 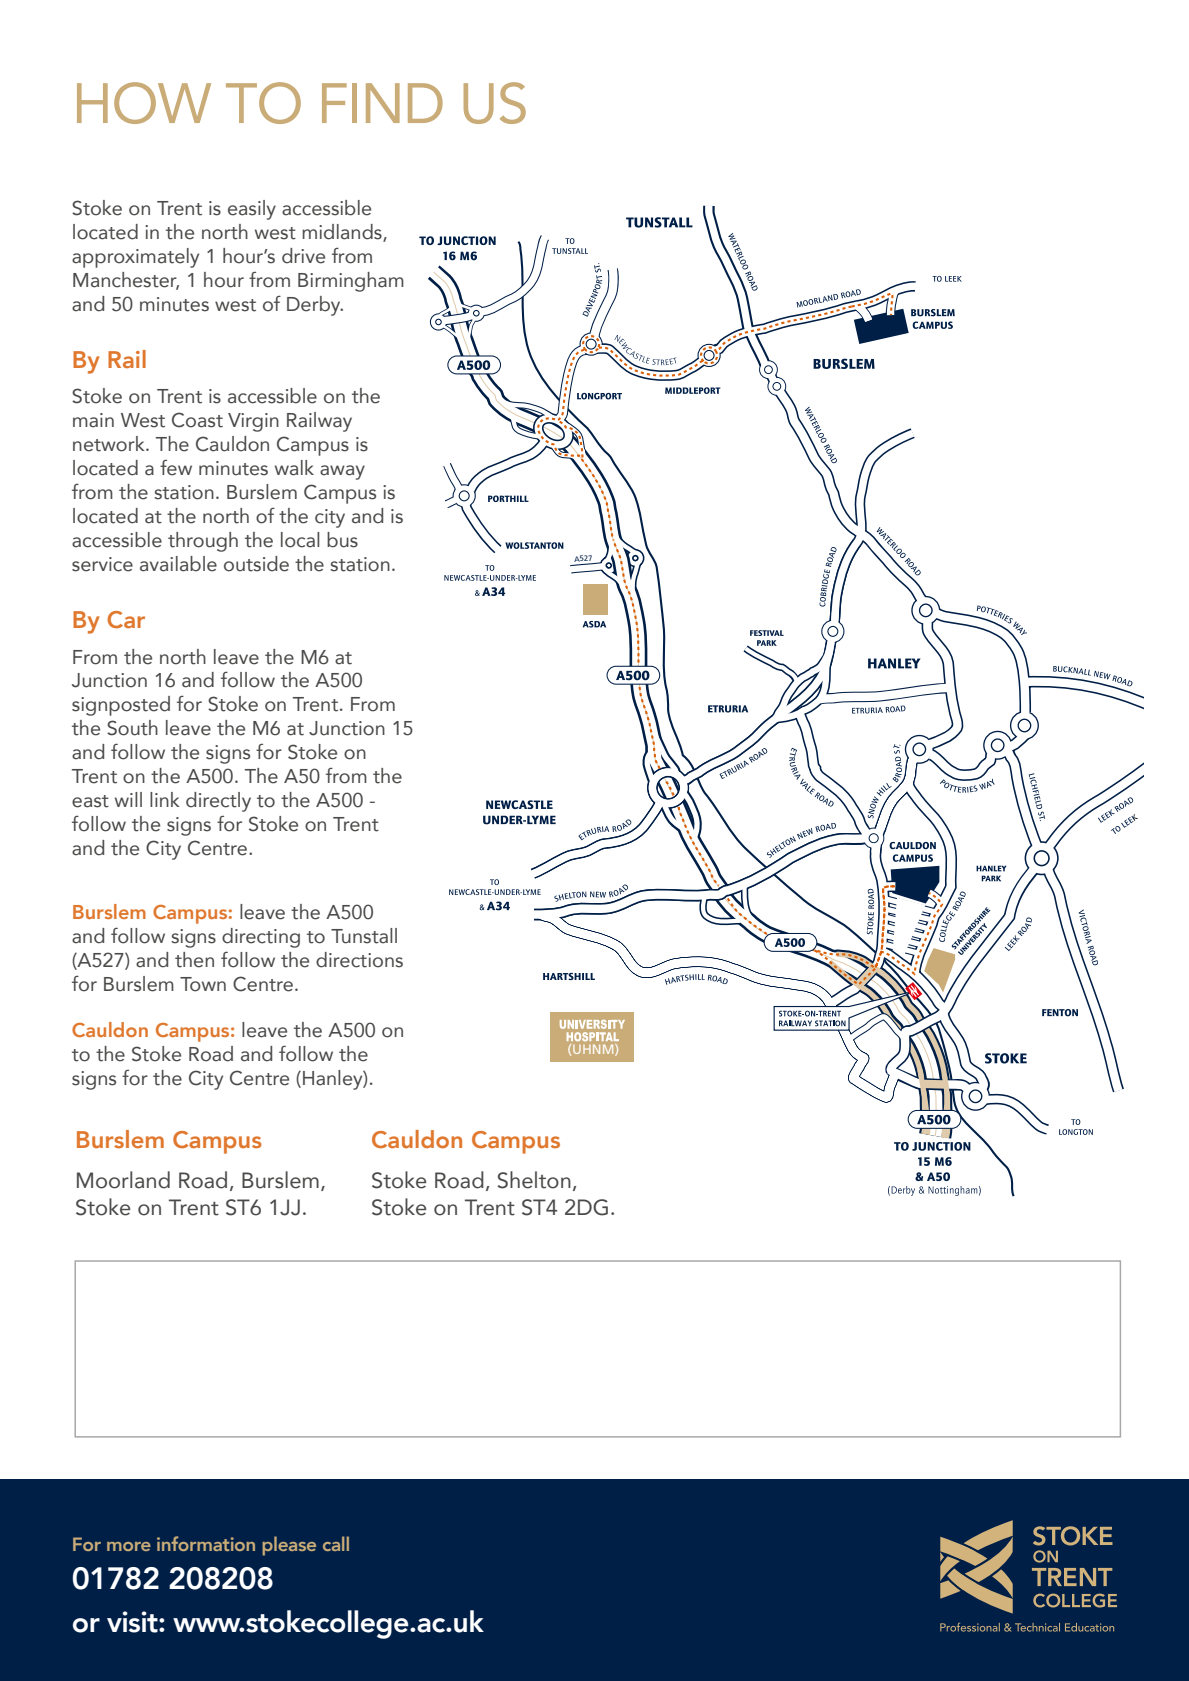 I want to click on away, so click(x=342, y=472).
